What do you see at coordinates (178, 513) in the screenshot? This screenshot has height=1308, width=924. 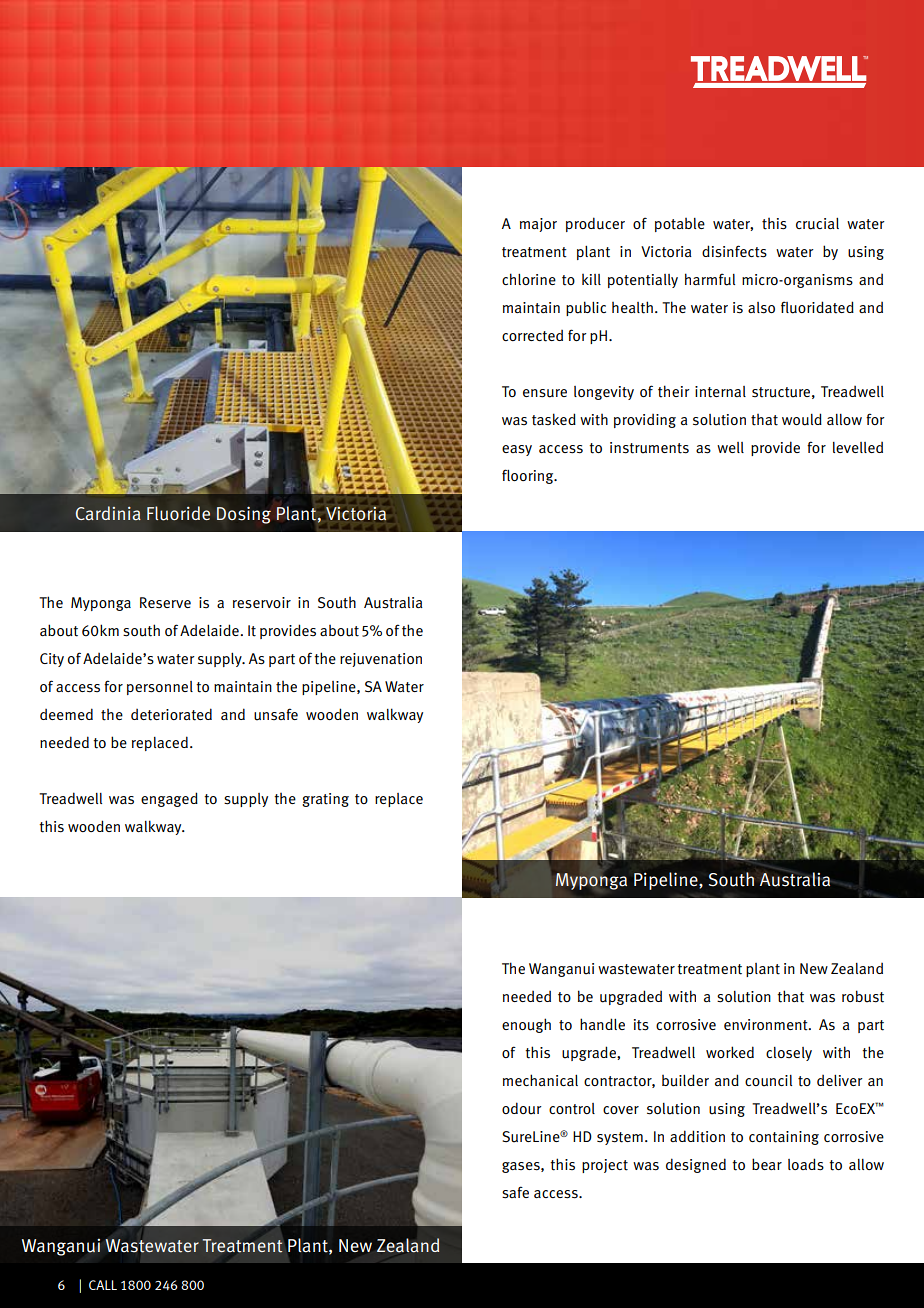 I see `Fluoride` at bounding box center [178, 513].
